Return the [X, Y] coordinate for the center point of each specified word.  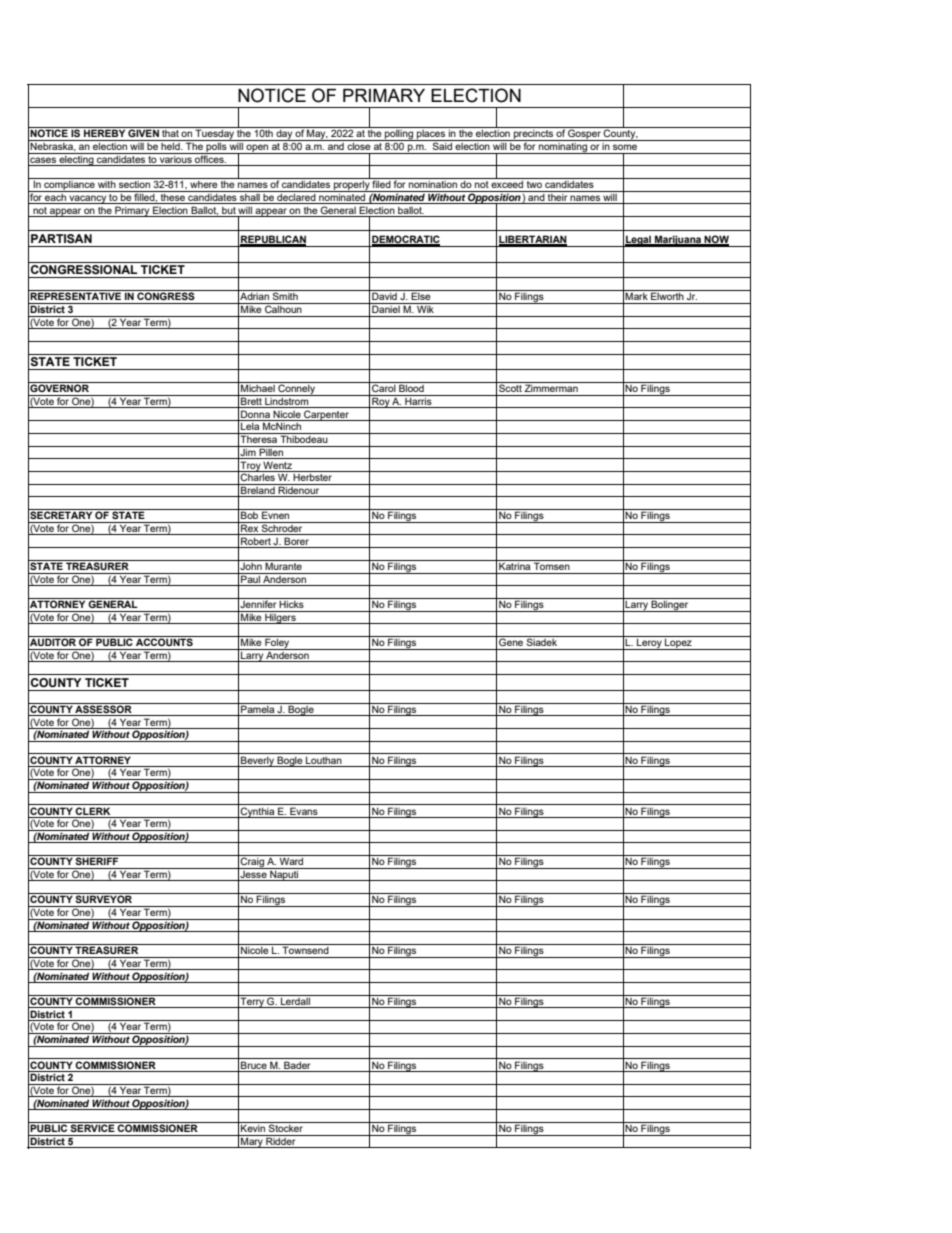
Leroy [649, 644]
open [257, 149]
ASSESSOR [104, 708]
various [176, 158]
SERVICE [93, 1127]
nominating [563, 147]
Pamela [258, 708]
